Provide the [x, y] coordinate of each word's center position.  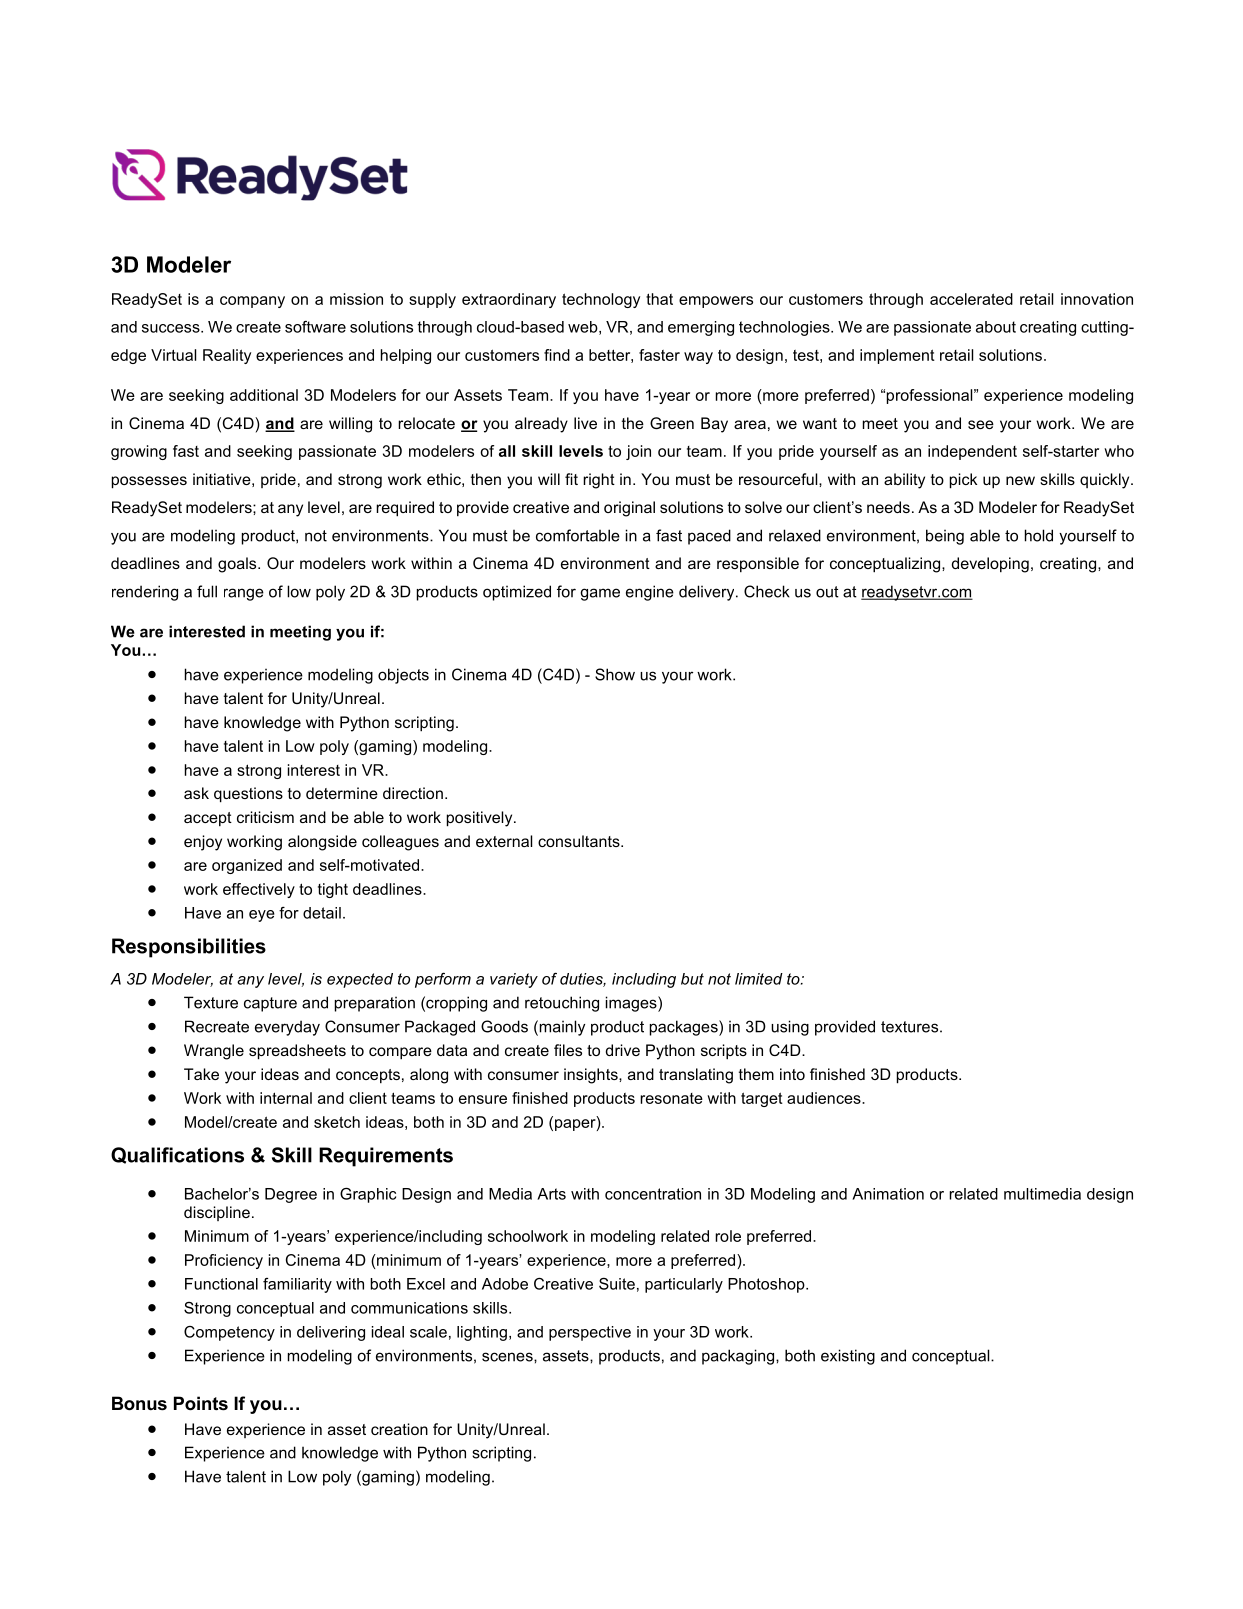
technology [601, 300]
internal [286, 1098]
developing [990, 565]
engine [650, 593]
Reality [227, 356]
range [244, 594]
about [996, 327]
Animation [888, 1194]
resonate [671, 1098]
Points [201, 1403]
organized [247, 866]
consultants [580, 841]
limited [759, 979]
